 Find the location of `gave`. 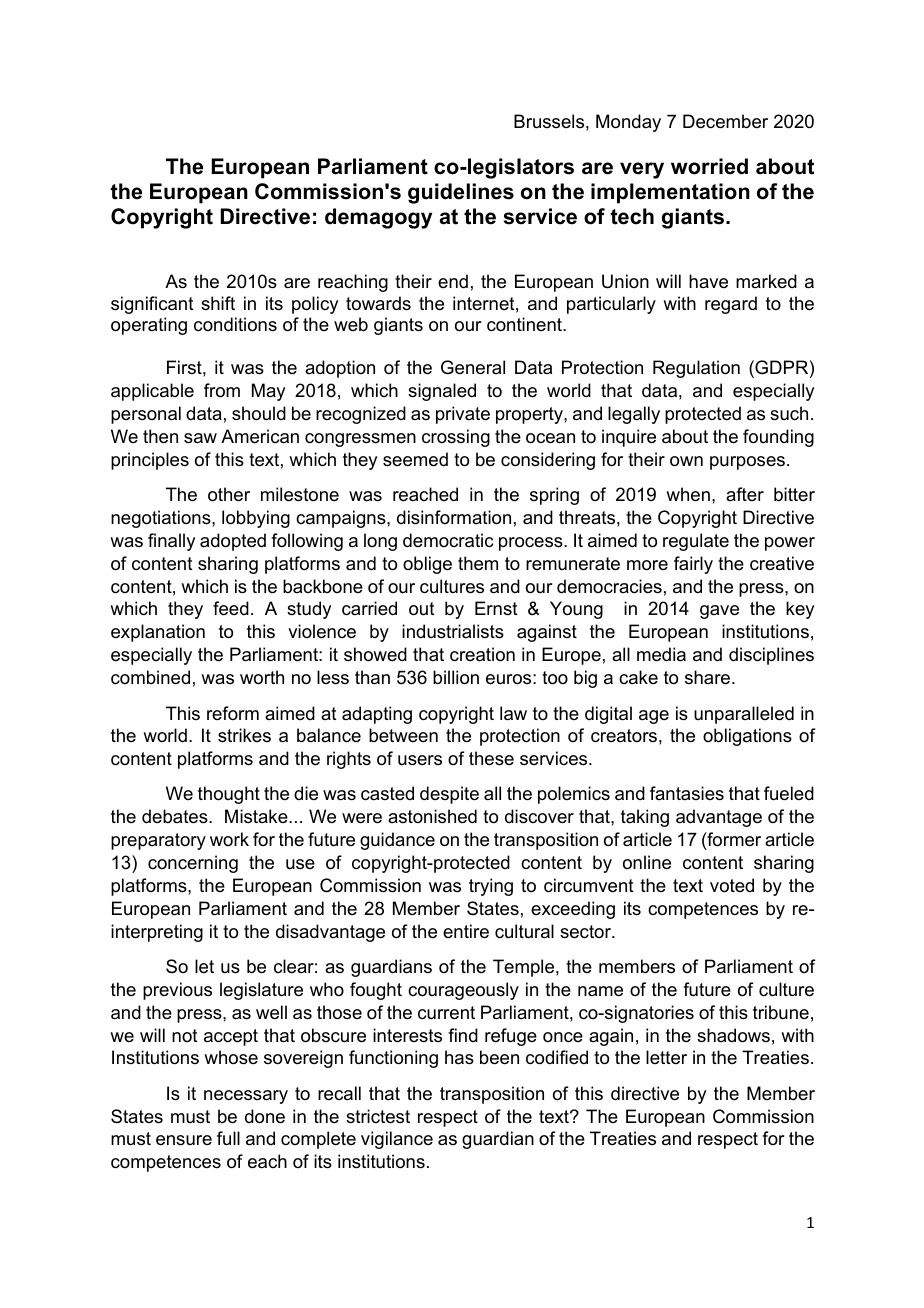

gave is located at coordinates (719, 612).
